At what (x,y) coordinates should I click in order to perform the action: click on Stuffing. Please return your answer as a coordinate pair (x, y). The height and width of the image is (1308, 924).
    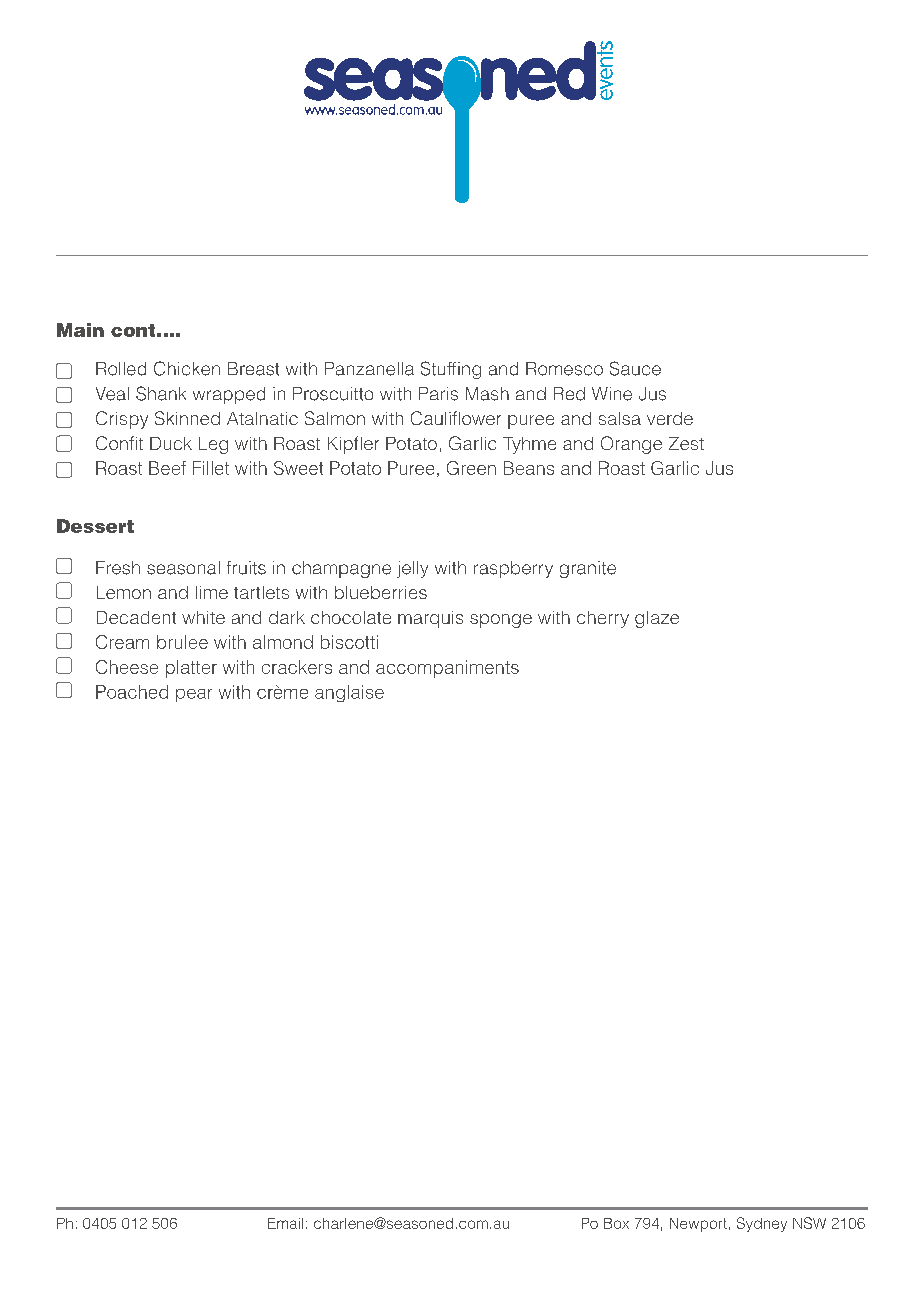
    Looking at the image, I should click on (451, 370).
